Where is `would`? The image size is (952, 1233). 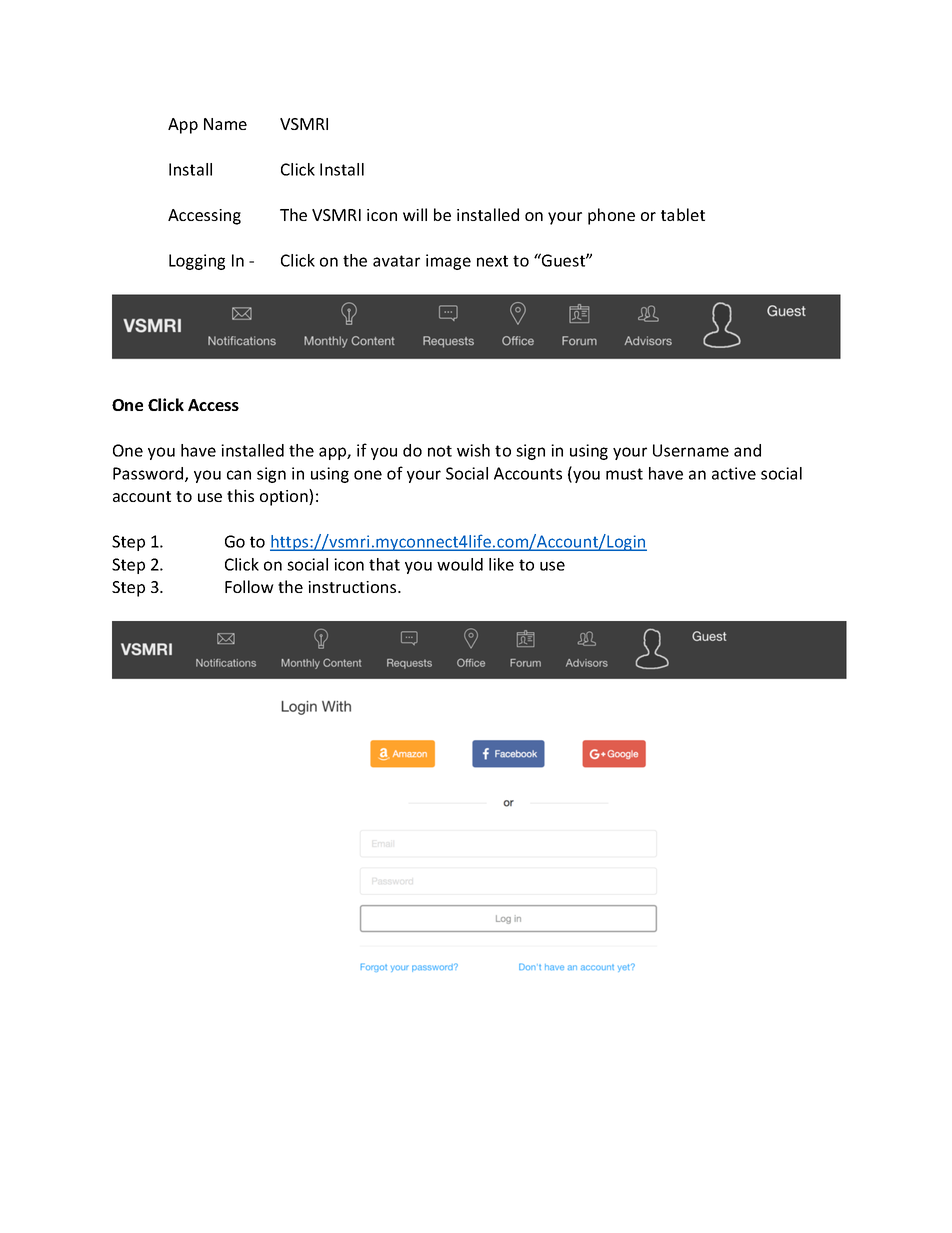 would is located at coordinates (460, 564).
